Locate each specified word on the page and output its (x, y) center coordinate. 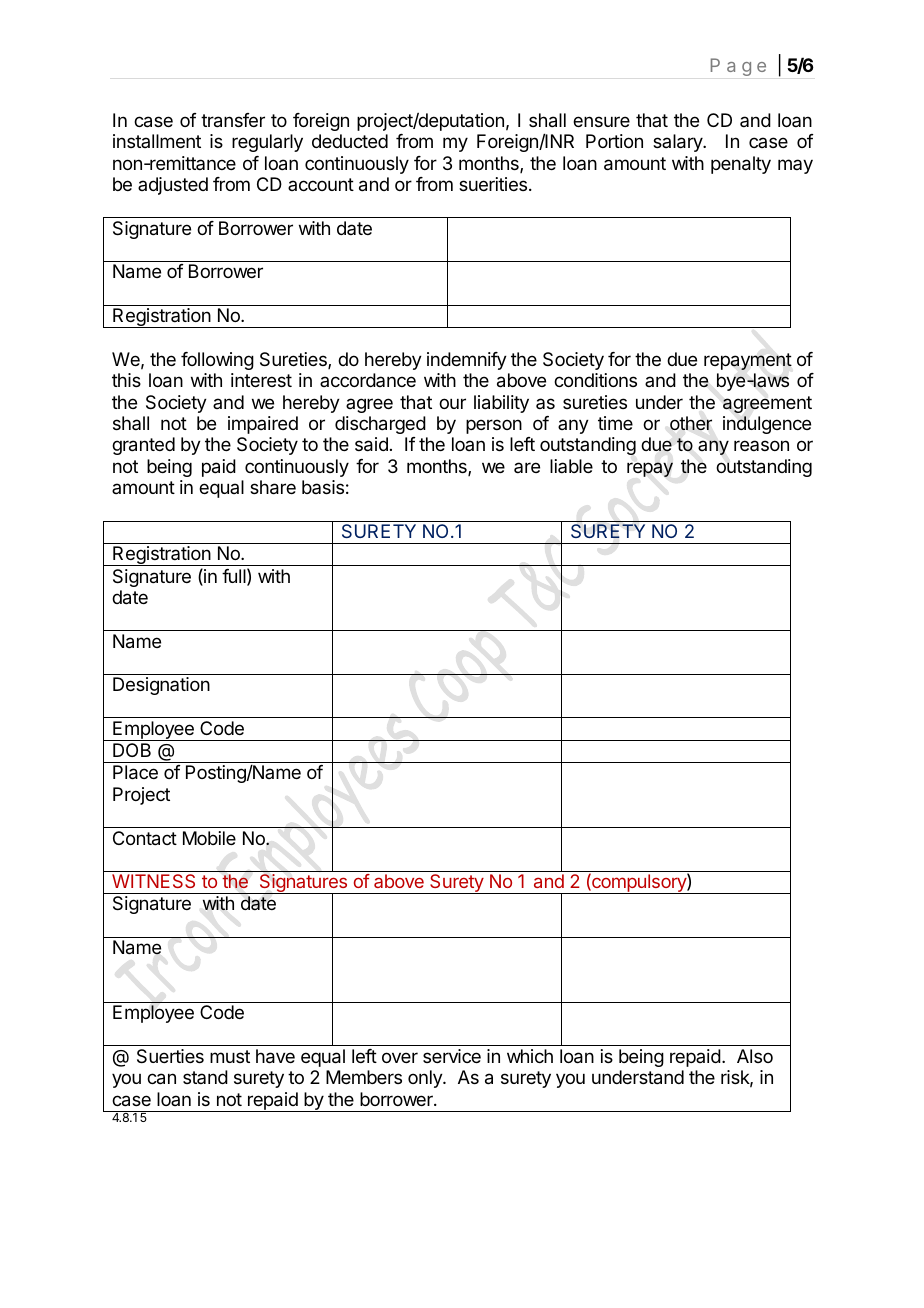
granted (143, 446)
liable (571, 466)
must (230, 1056)
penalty (741, 165)
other (691, 423)
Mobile (209, 838)
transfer (233, 120)
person (494, 426)
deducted (350, 141)
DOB (132, 750)
